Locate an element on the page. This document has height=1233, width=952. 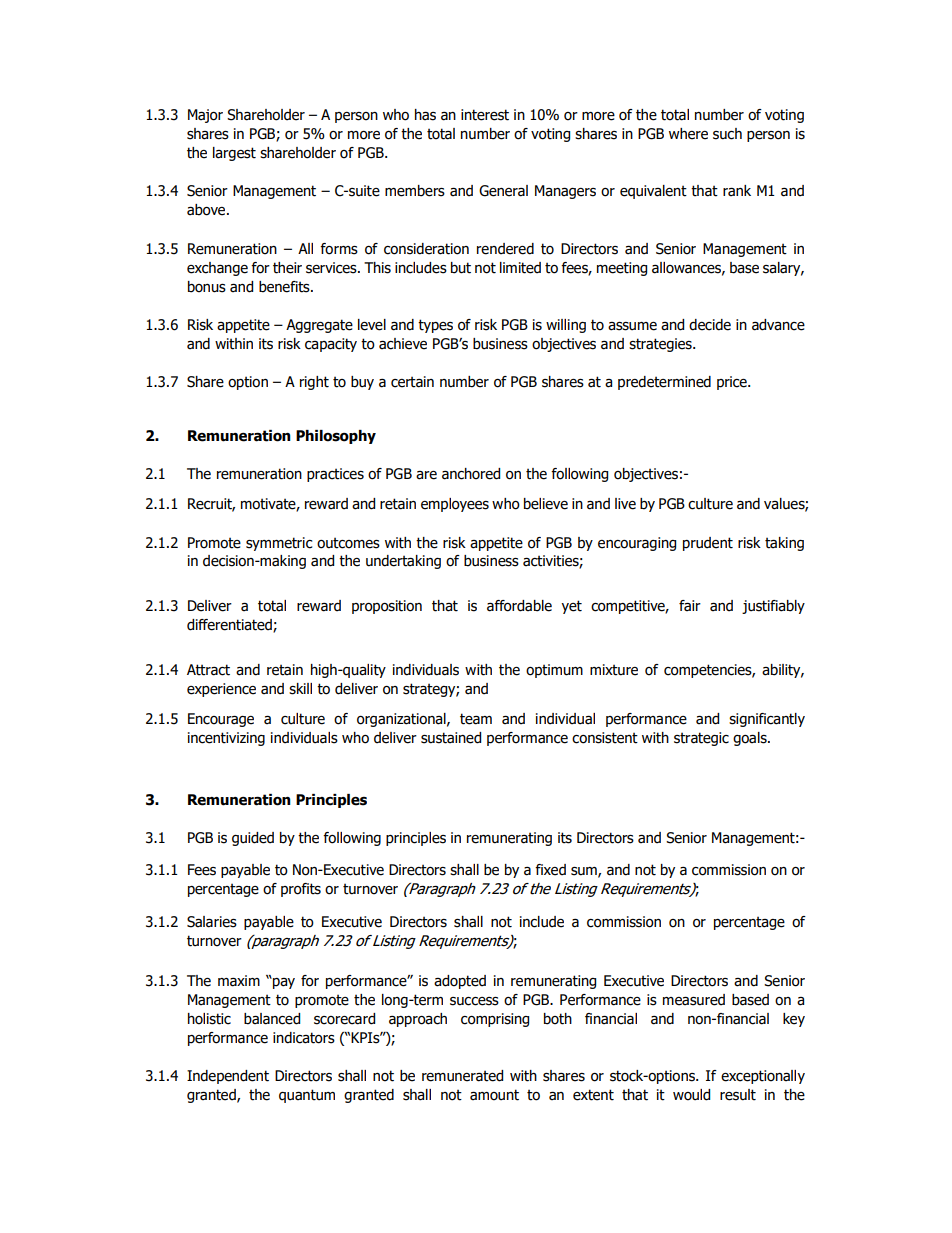
strategic is located at coordinates (701, 739).
